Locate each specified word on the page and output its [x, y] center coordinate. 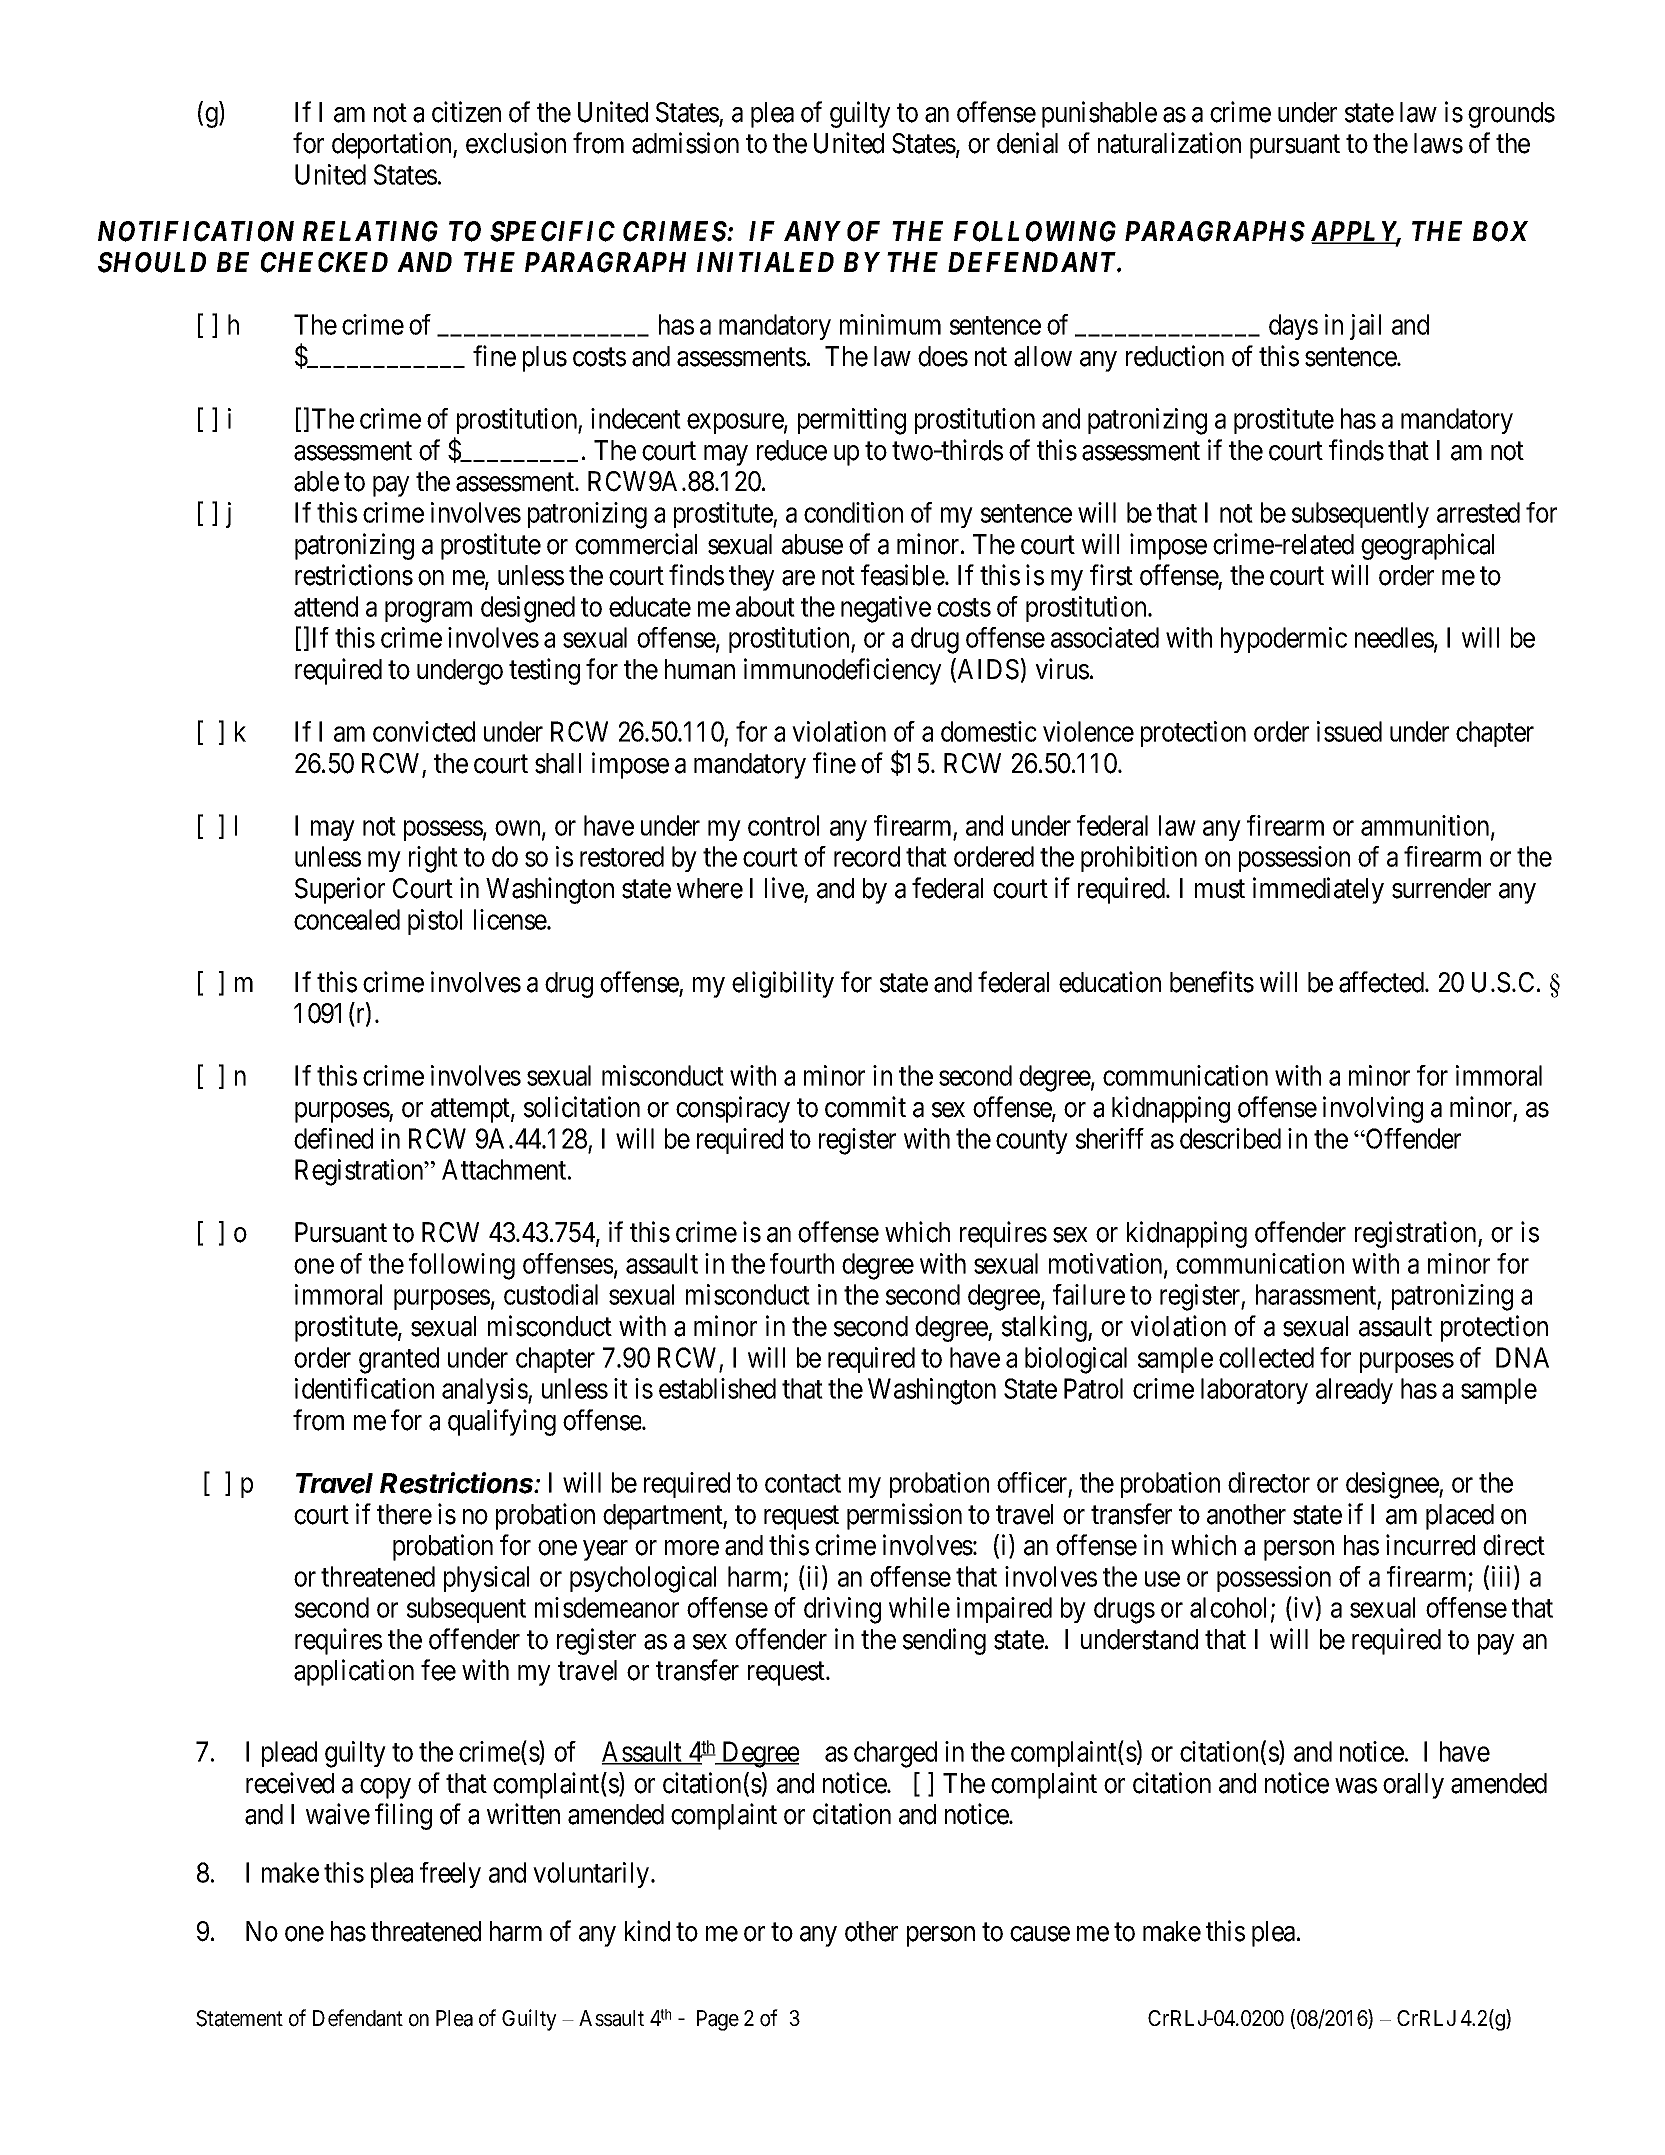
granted [399, 1360]
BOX [1501, 231]
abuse [812, 544]
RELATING [370, 231]
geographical [1427, 546]
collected [1266, 1357]
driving [842, 1610]
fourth [802, 1263]
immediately [1318, 890]
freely [450, 1875]
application [354, 1672]
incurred [1430, 1545]
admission [685, 143]
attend [326, 606]
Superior [340, 890]
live [784, 888]
